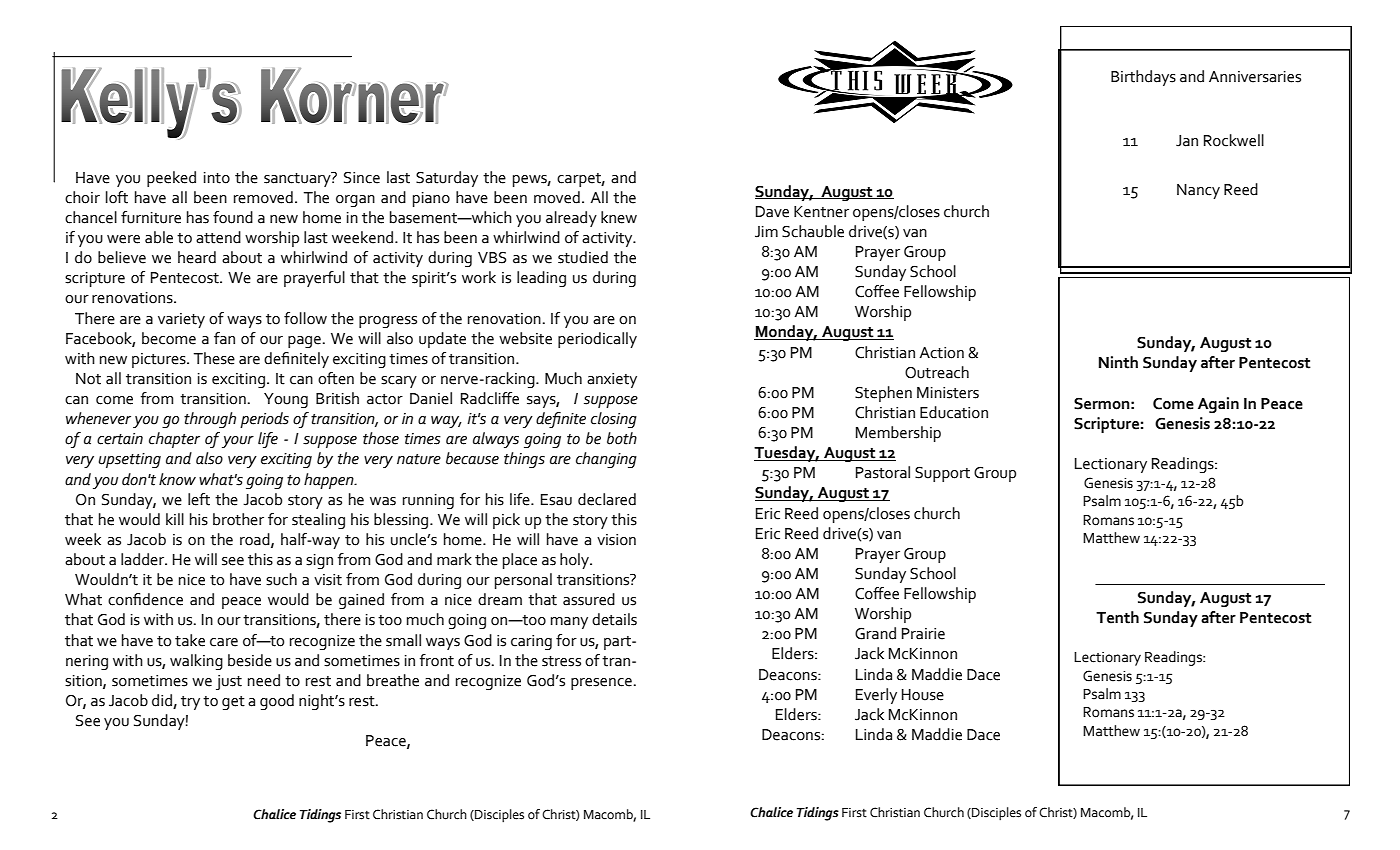 The image size is (1400, 850). I want to click on leading, so click(541, 279).
